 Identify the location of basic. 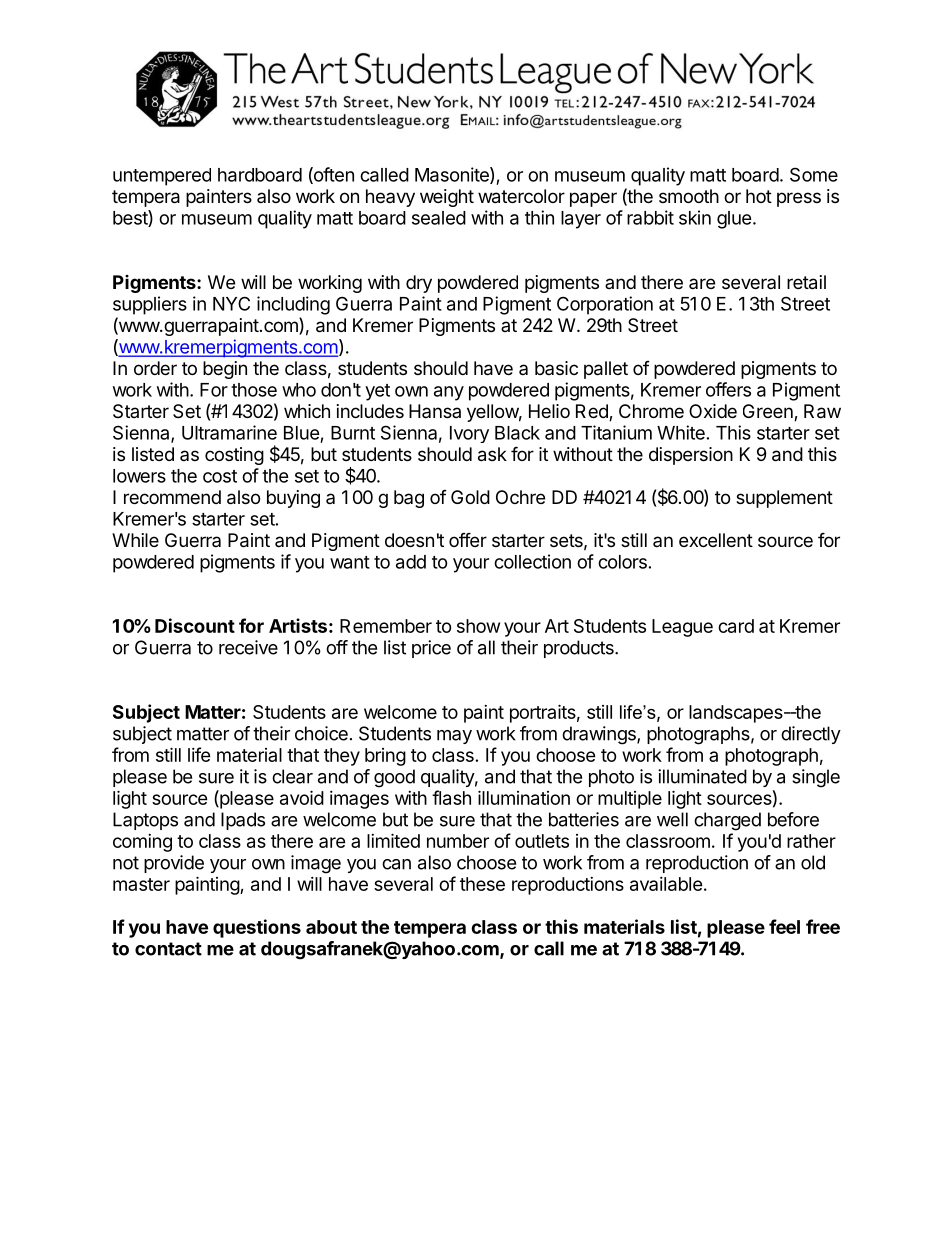
(556, 368).
